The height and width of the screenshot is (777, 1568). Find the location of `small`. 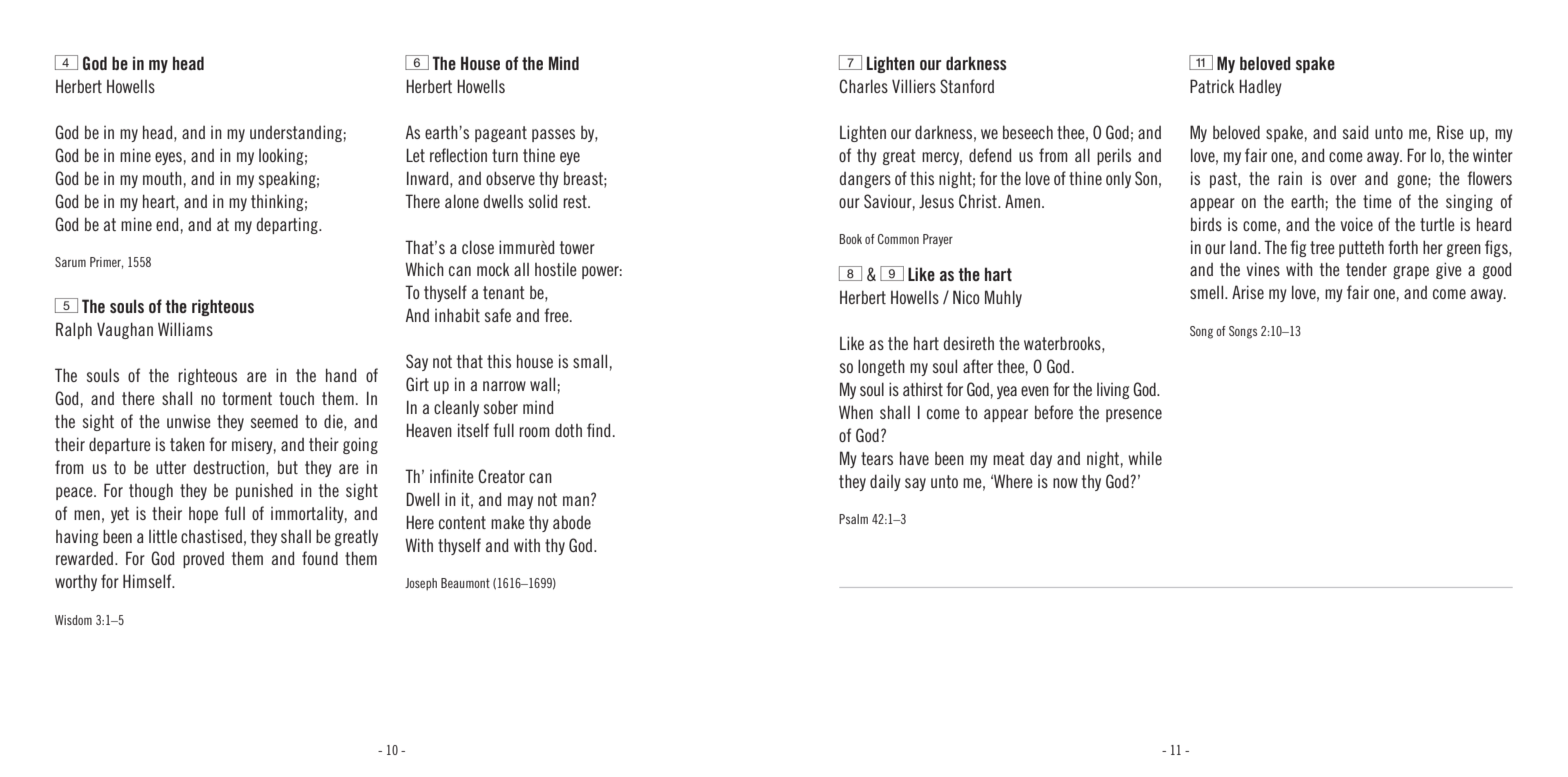

small is located at coordinates (590, 361).
